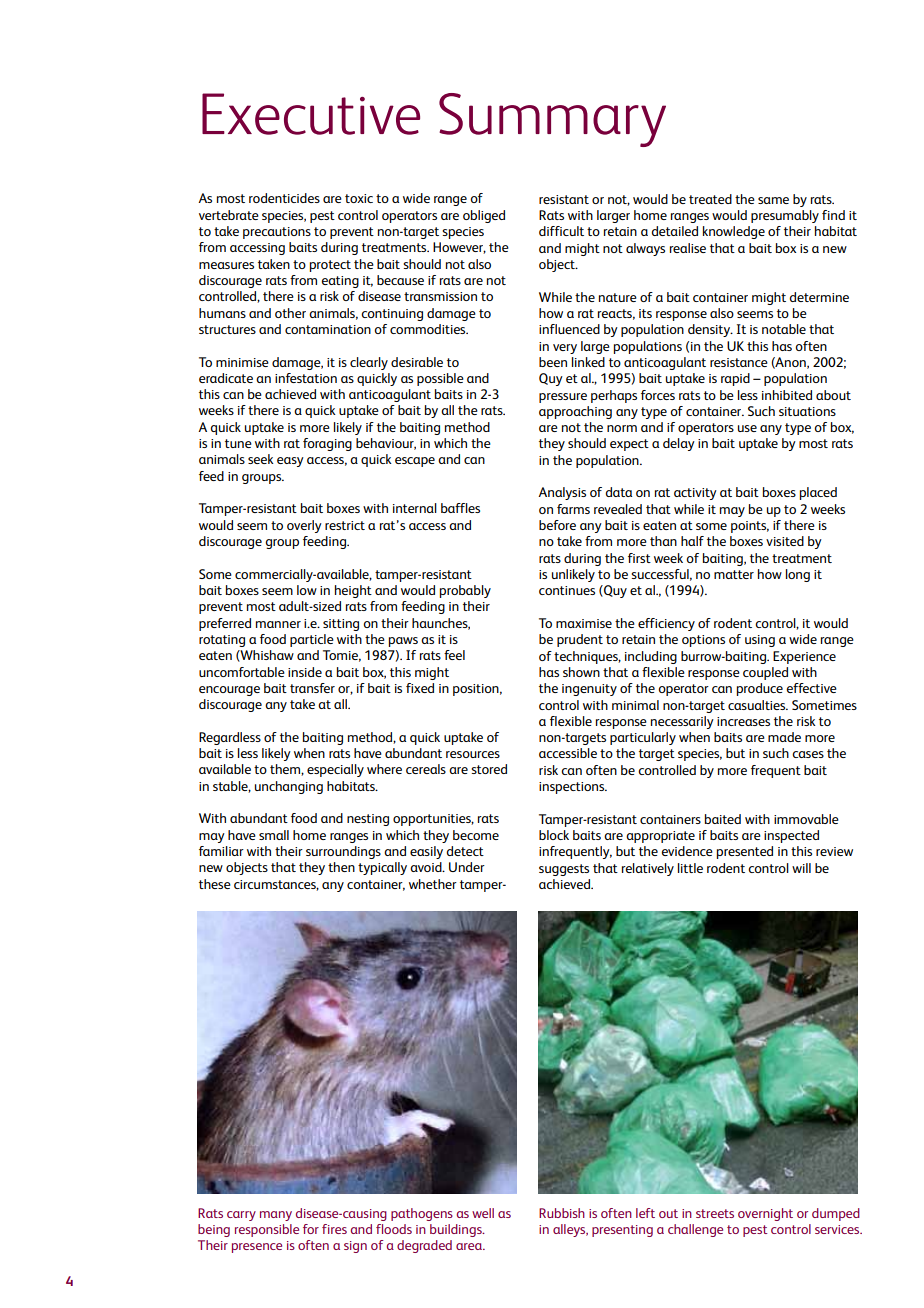  I want to click on matter, so click(734, 574).
